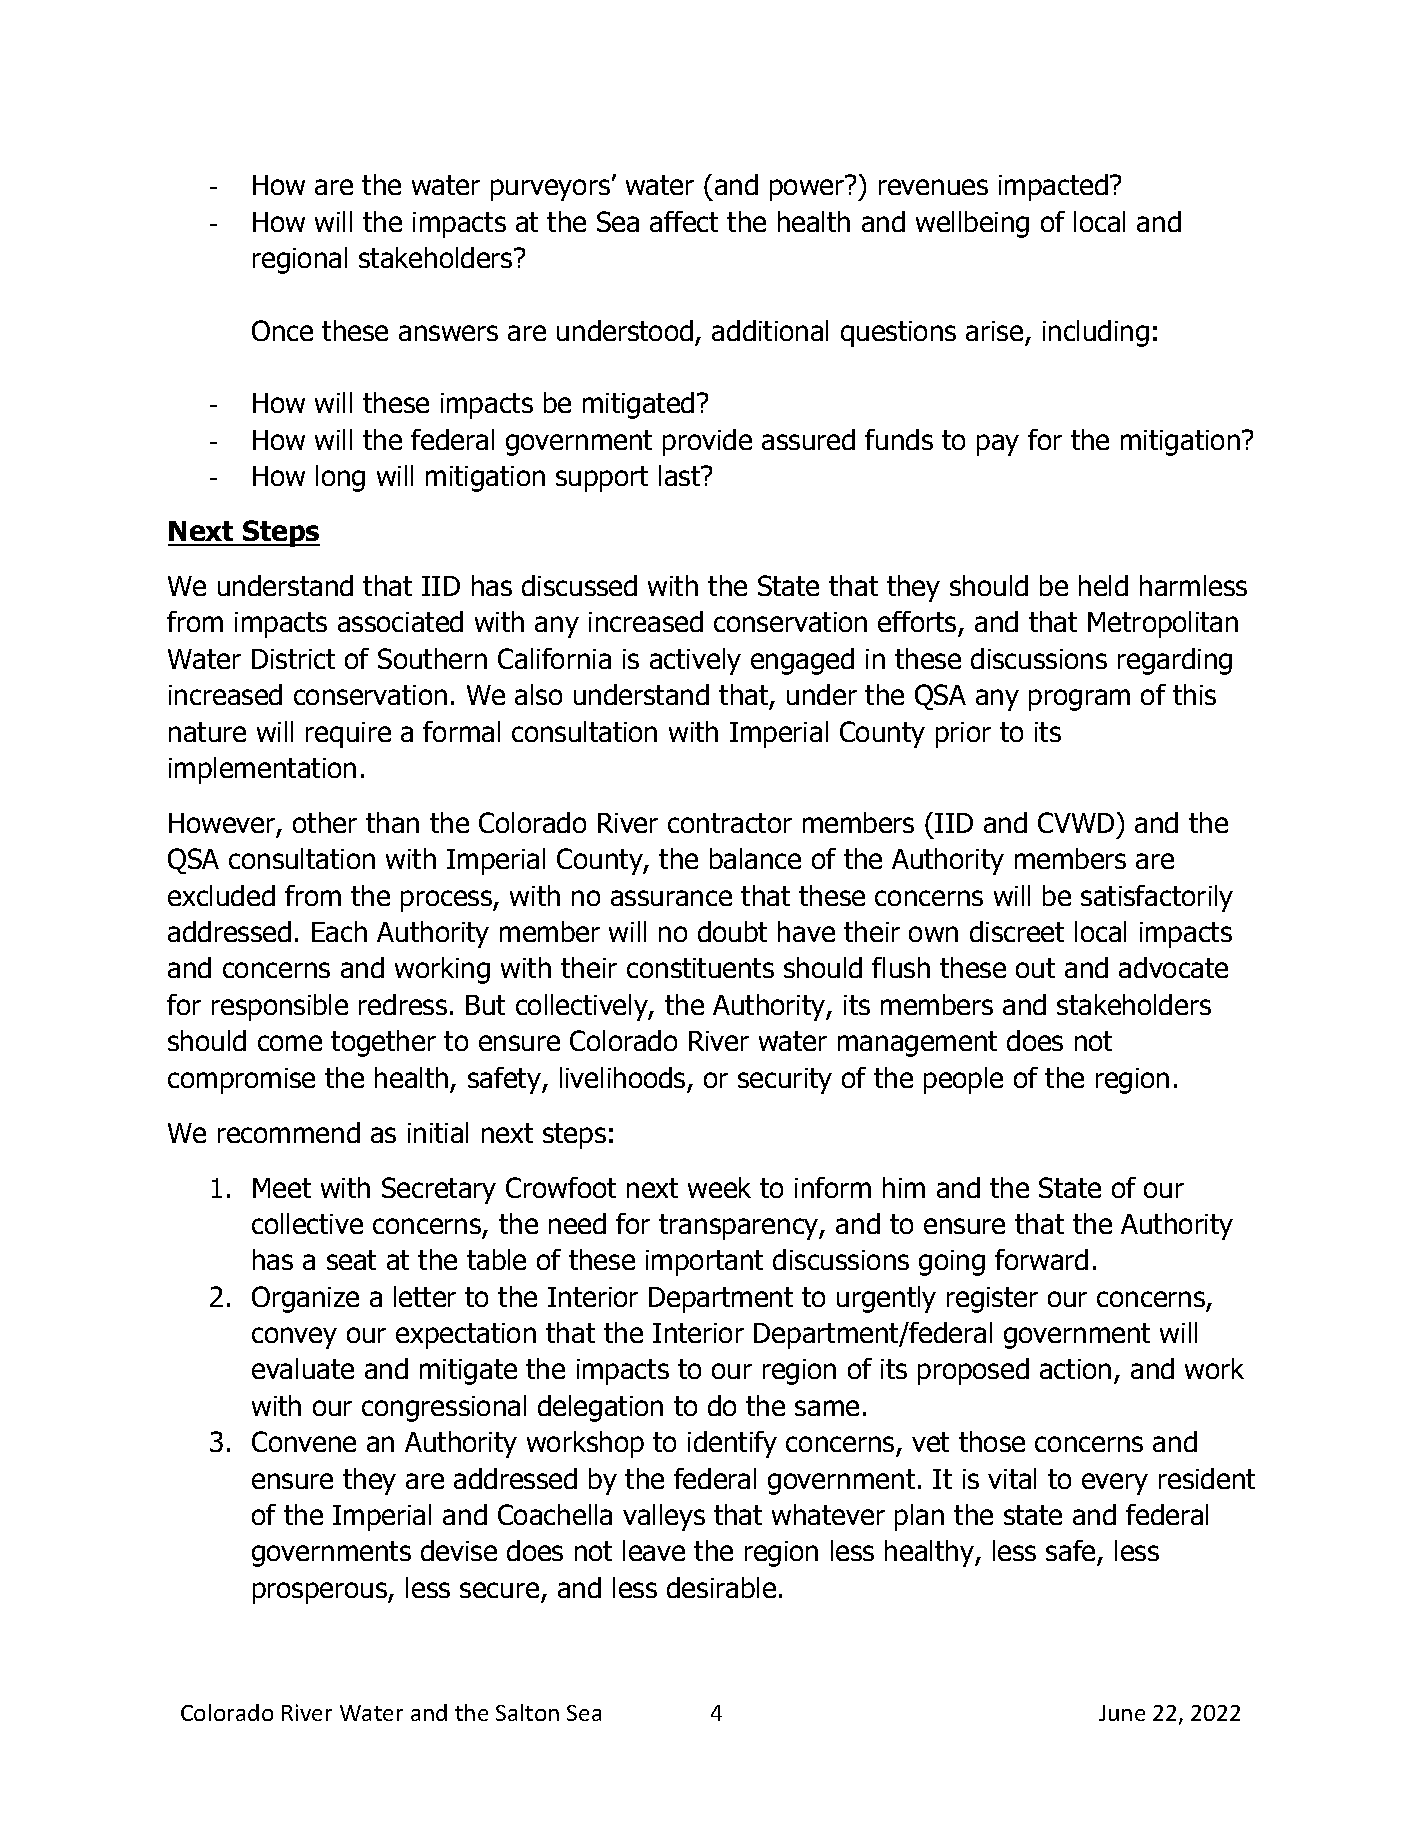 The width and height of the document is (1424, 1843). I want to click on discreet, so click(1017, 931).
